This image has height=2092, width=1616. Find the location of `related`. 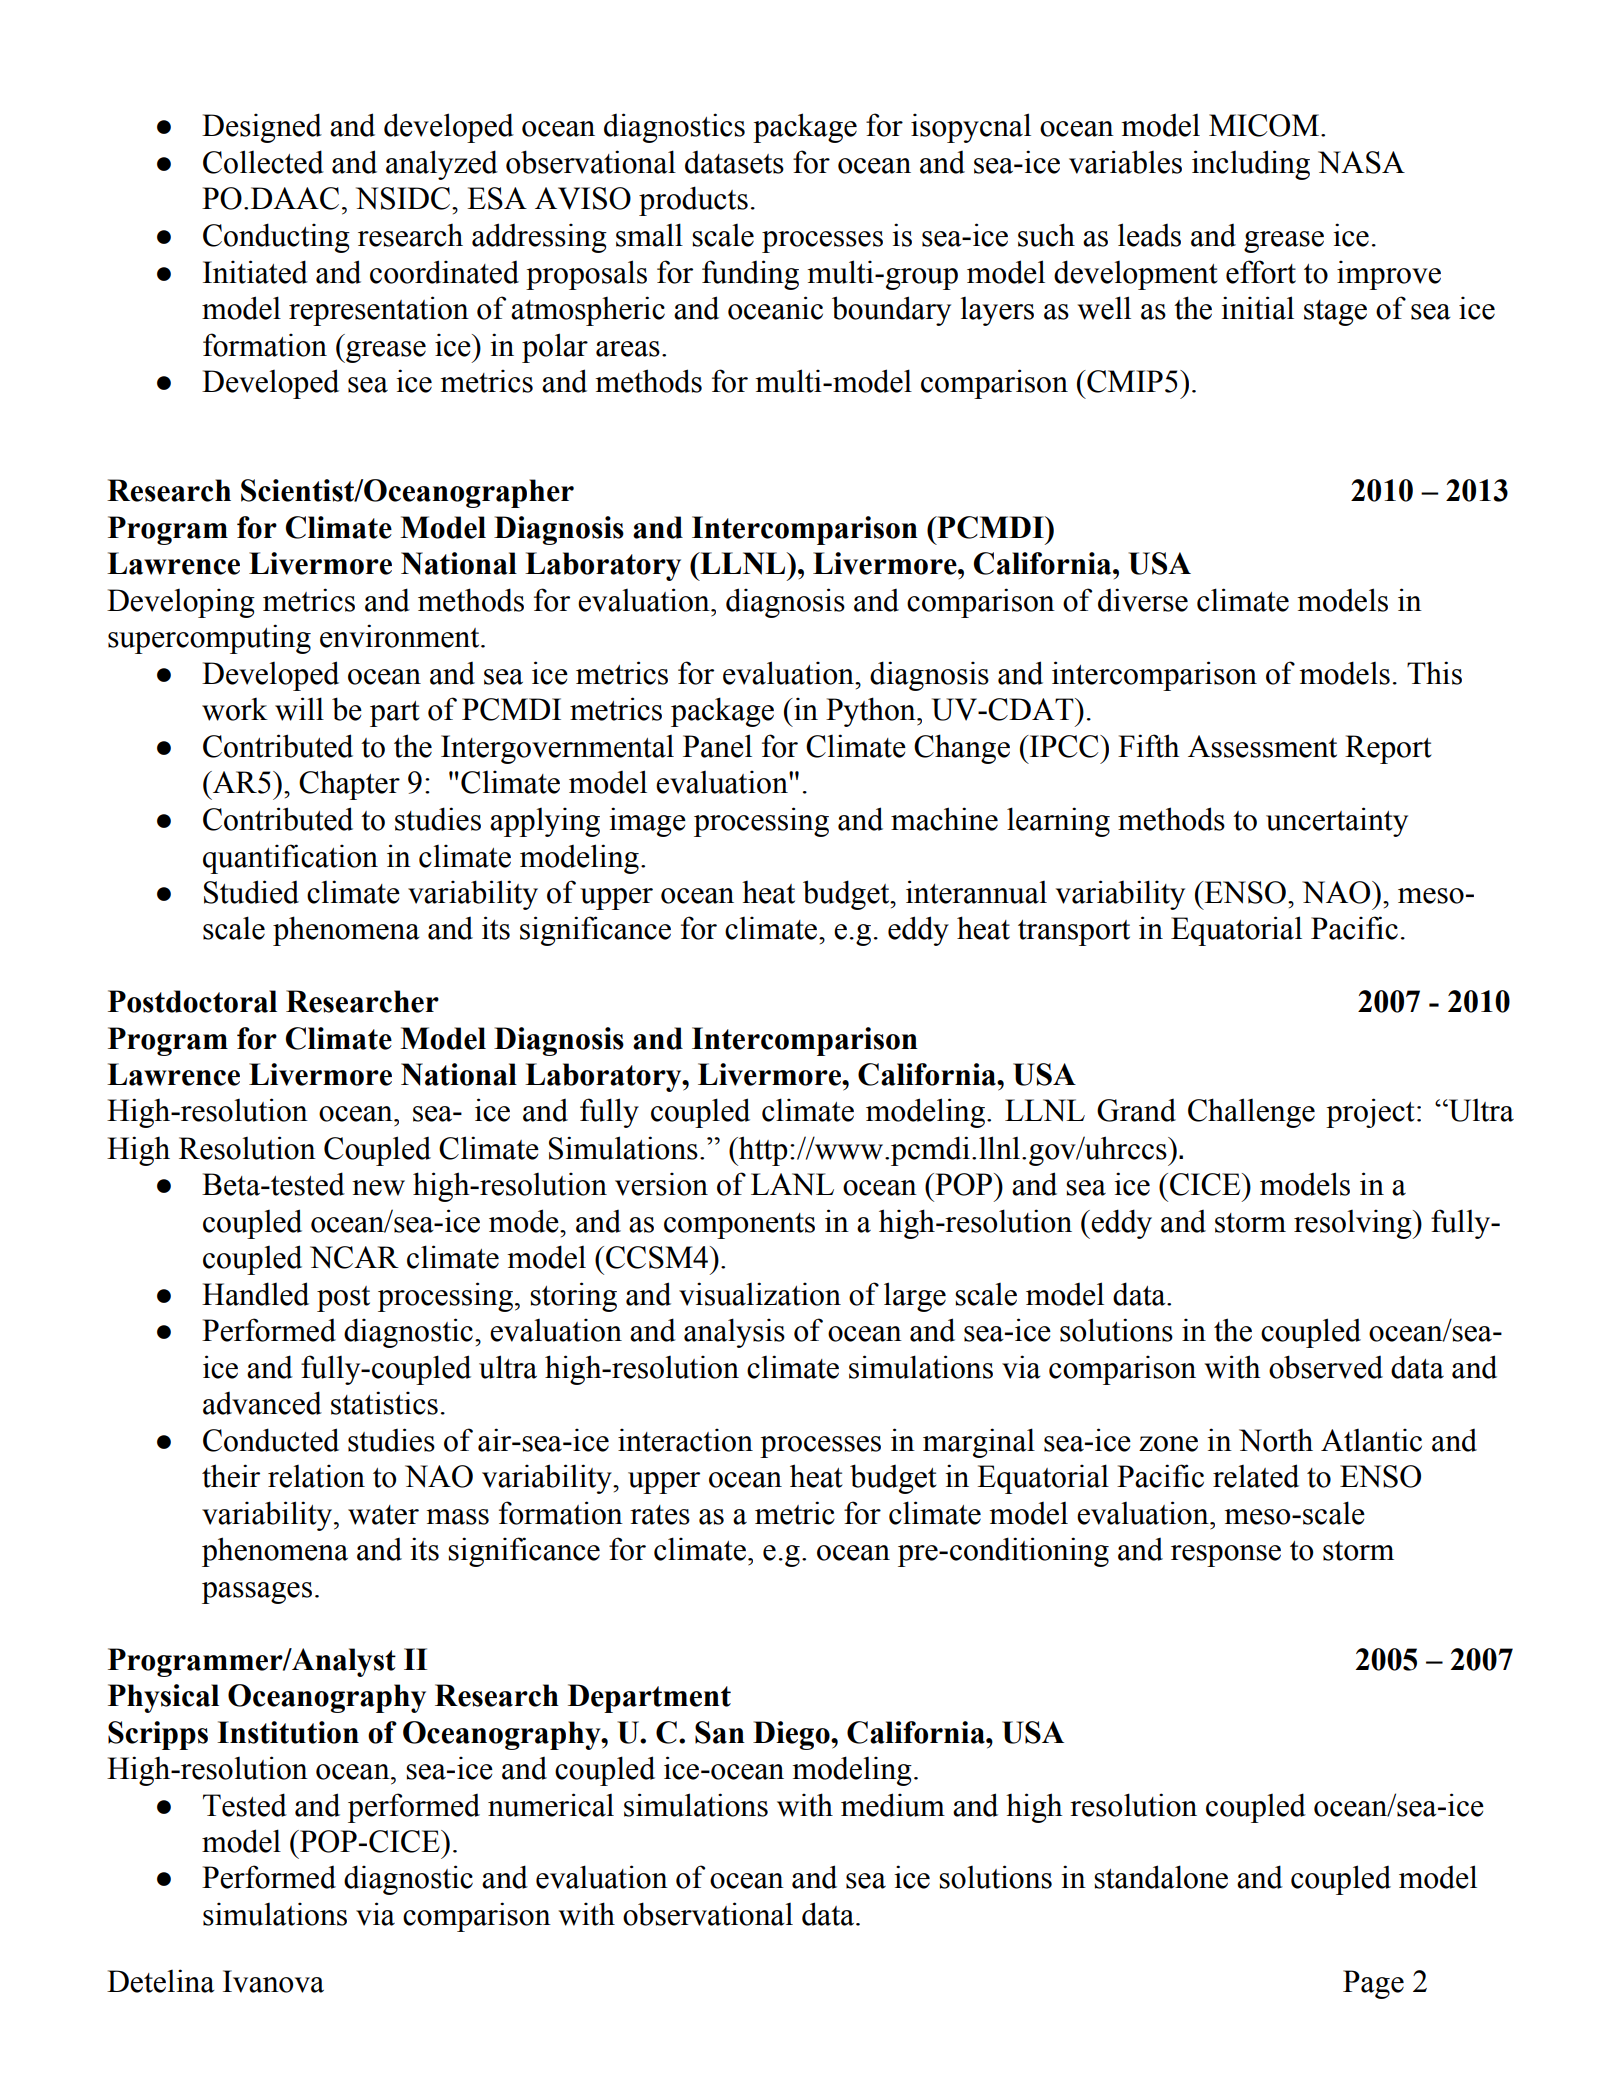

related is located at coordinates (1256, 1476).
